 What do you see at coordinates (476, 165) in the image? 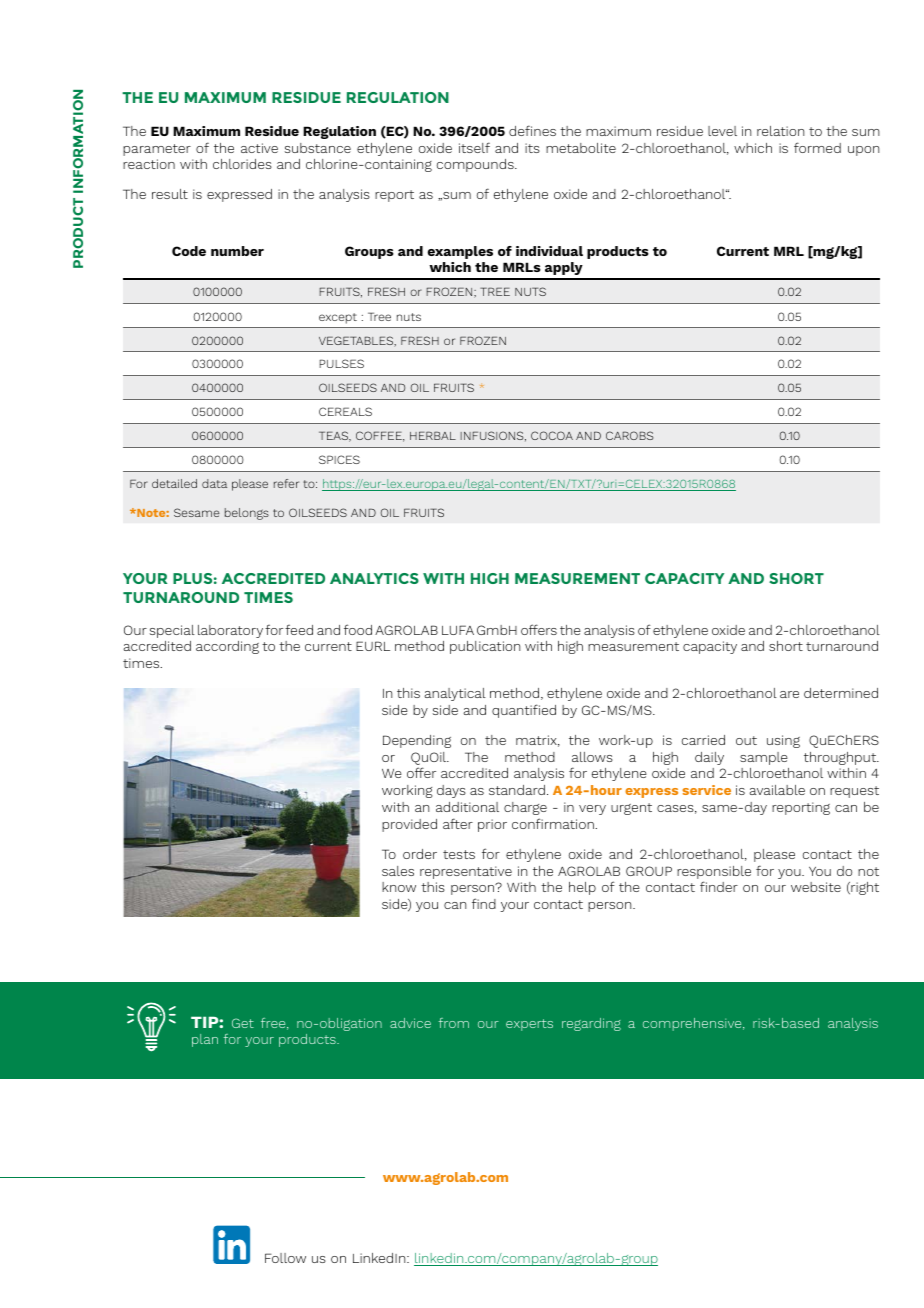
I see `compounds` at bounding box center [476, 165].
